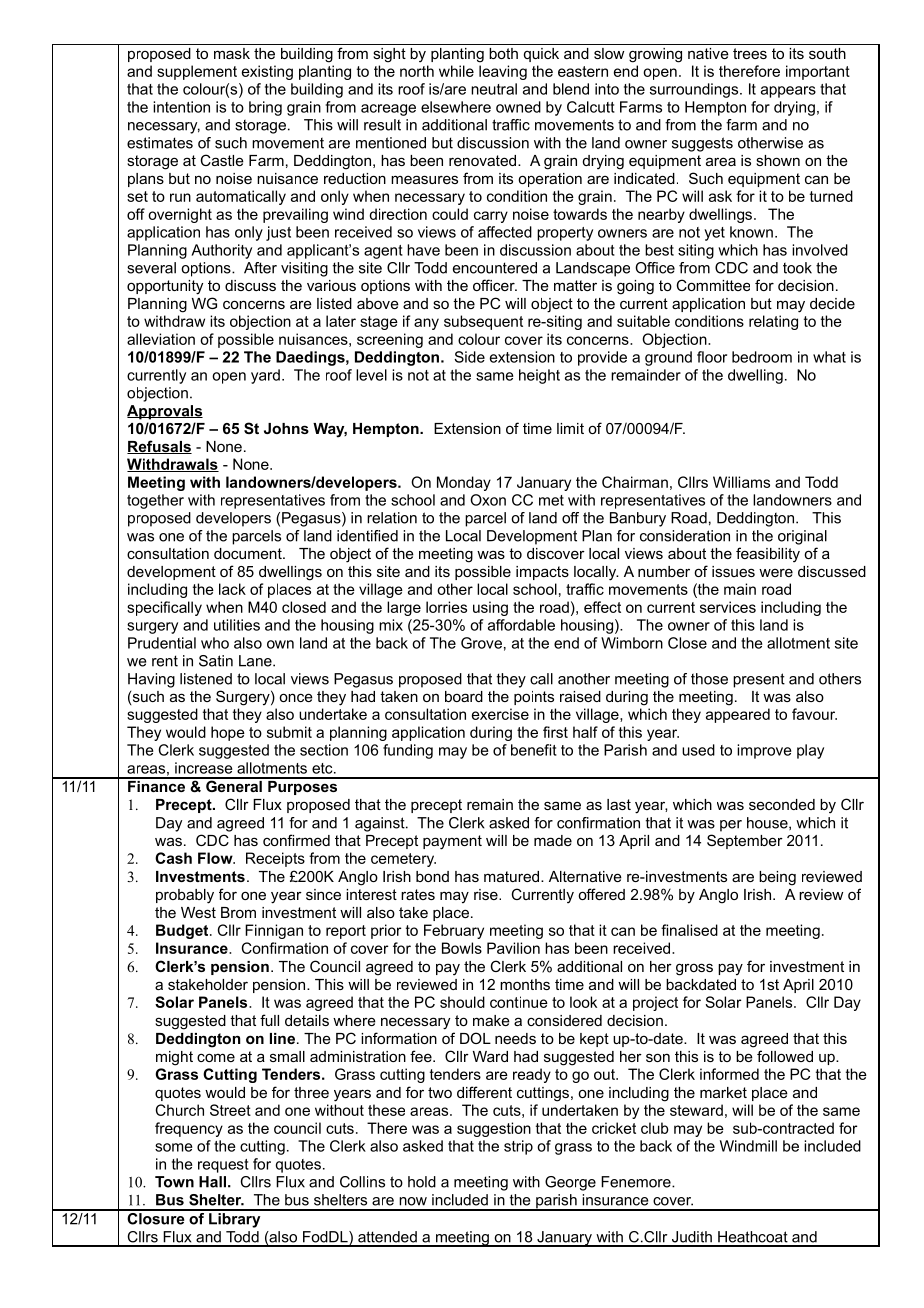 This screenshot has height=1308, width=924. I want to click on Hall, so click(212, 1182).
